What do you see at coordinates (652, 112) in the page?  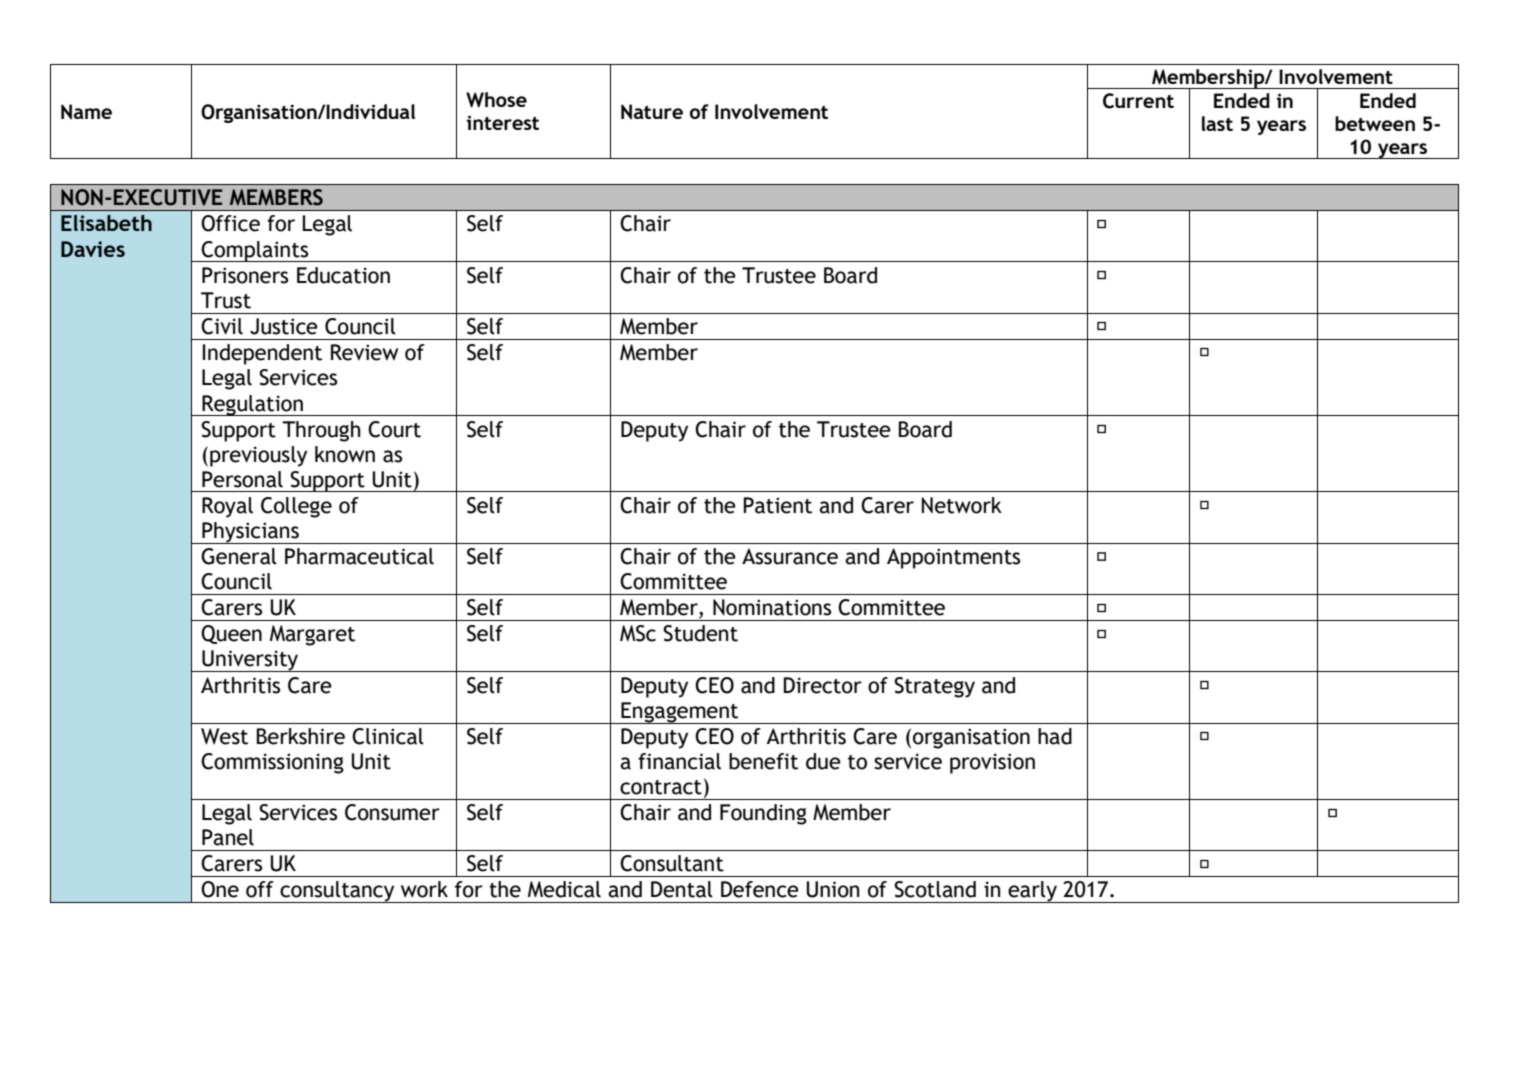 I see `Nature` at bounding box center [652, 112].
